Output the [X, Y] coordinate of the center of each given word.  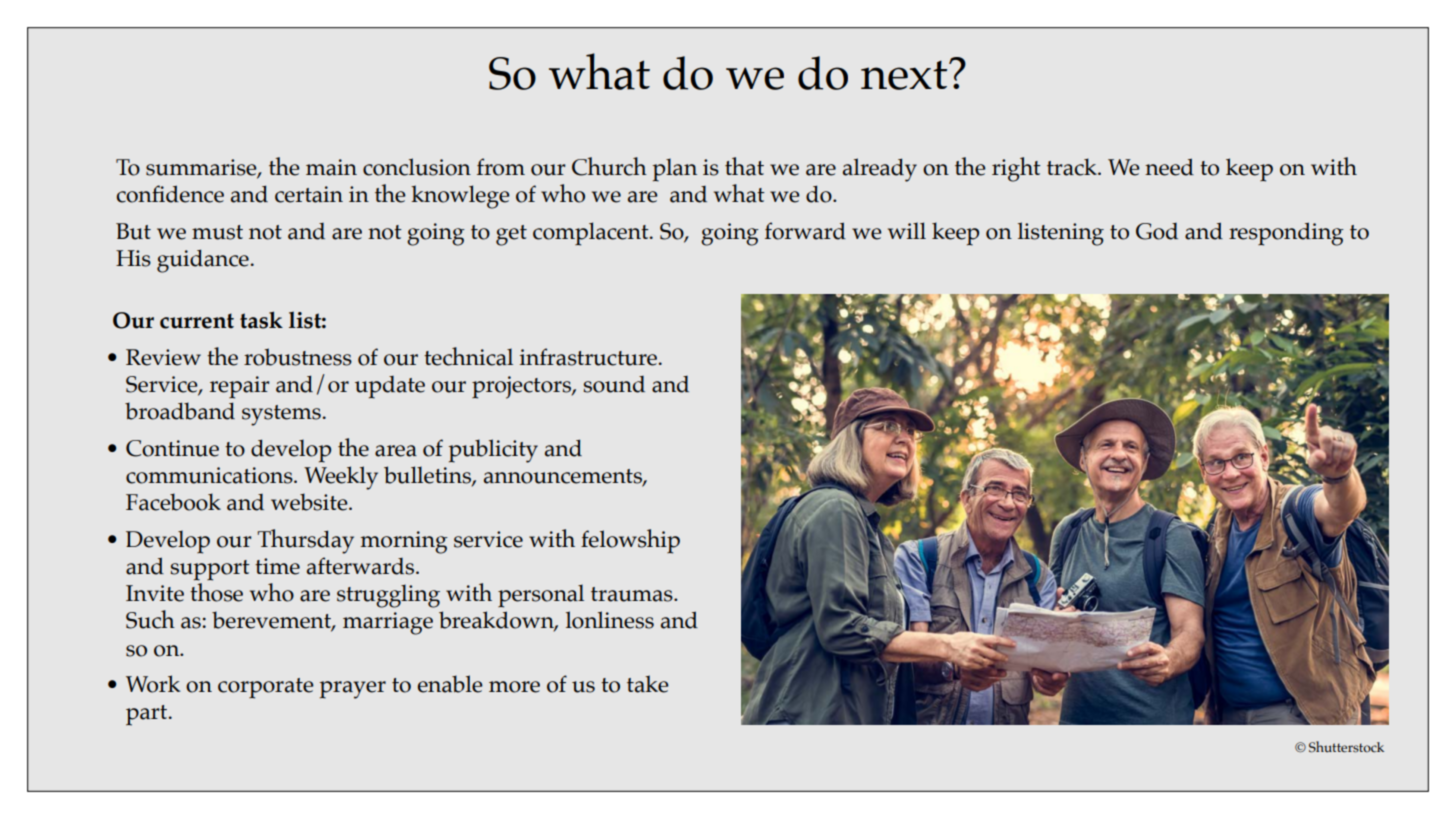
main [331, 167]
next [905, 75]
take [648, 684]
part [148, 715]
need [1169, 167]
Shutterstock [1346, 747]
